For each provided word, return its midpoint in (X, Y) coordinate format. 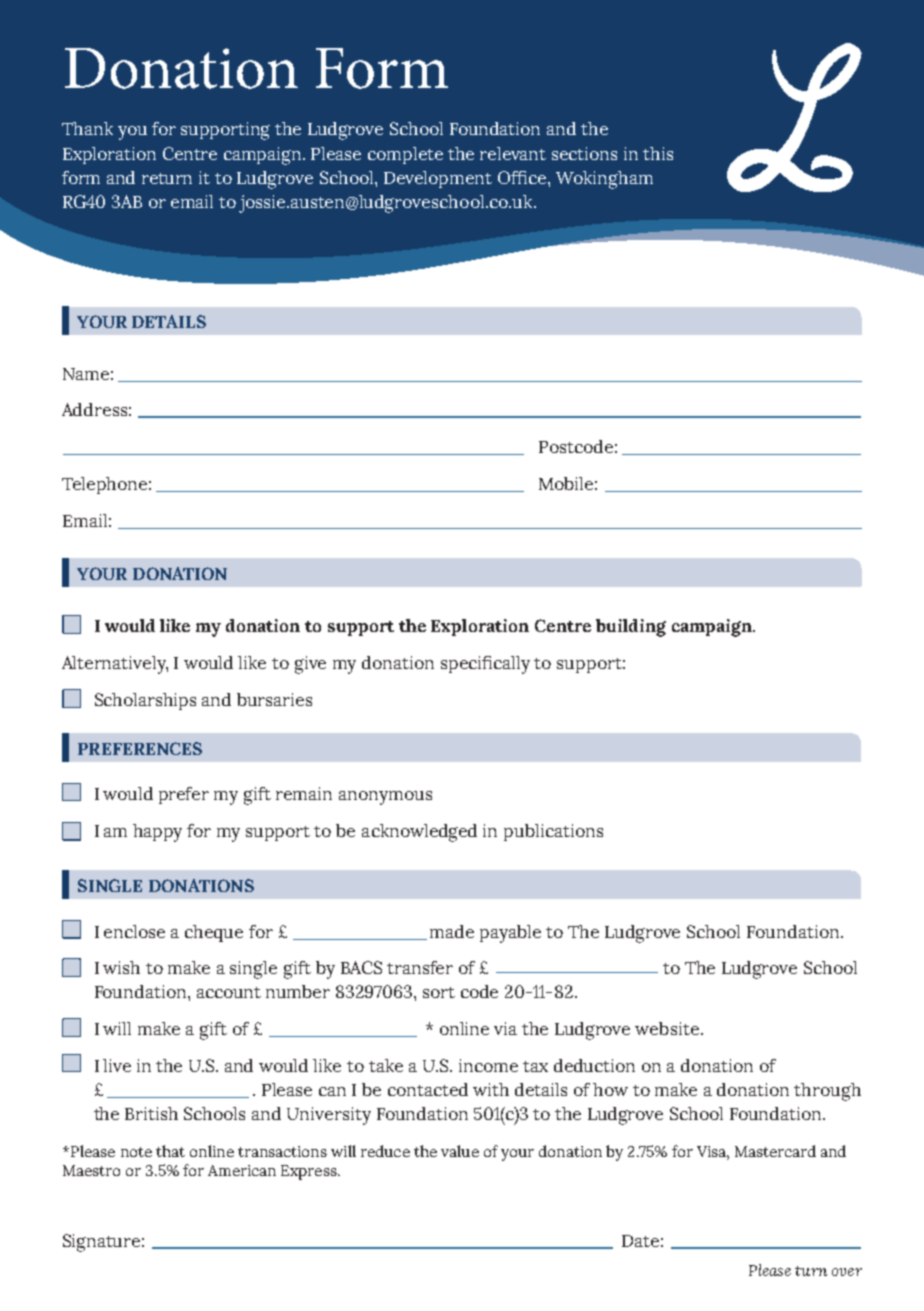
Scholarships (145, 701)
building (631, 628)
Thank (87, 128)
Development (438, 179)
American (242, 1170)
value (460, 1151)
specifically (485, 665)
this (658, 153)
